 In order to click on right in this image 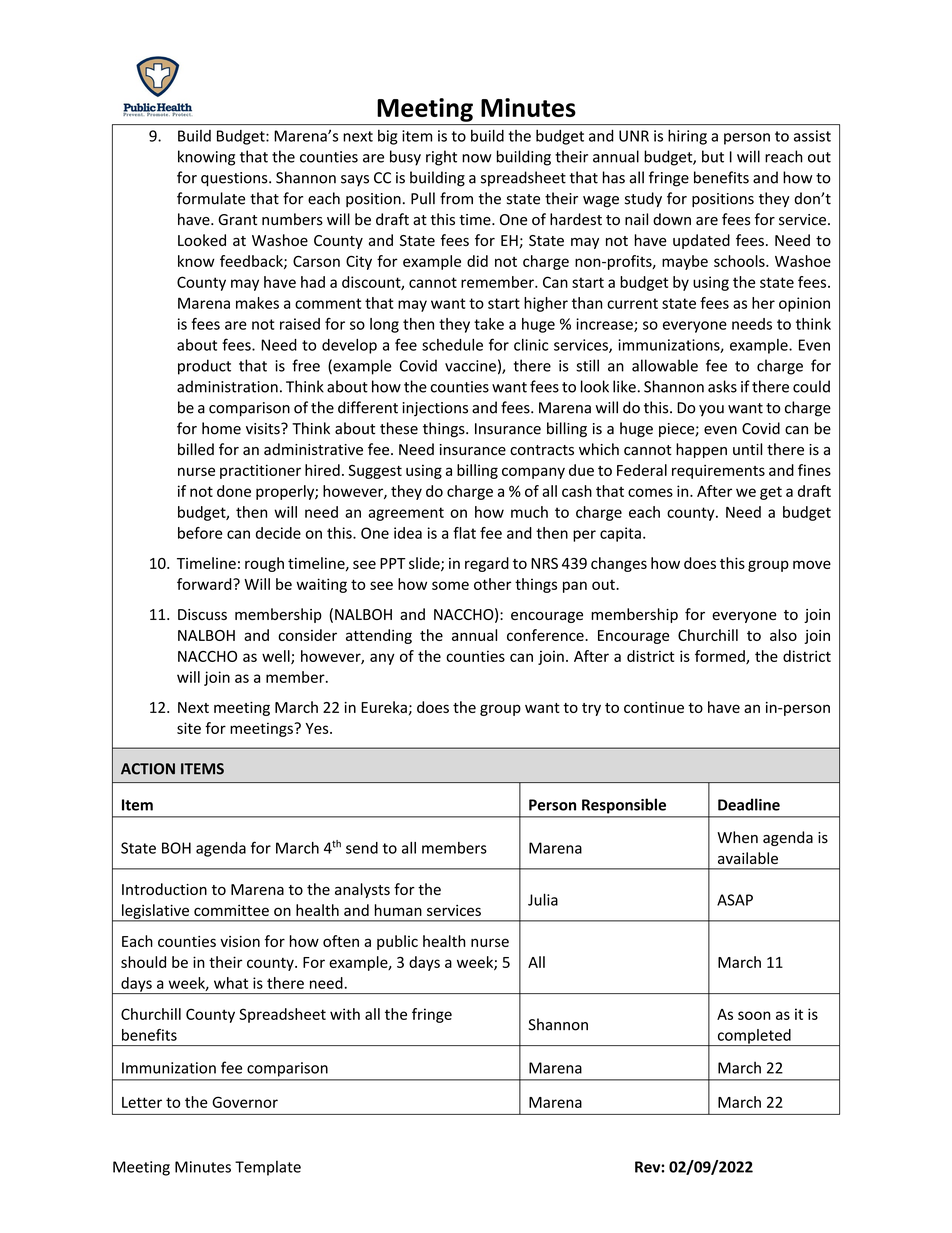, I will do `click(441, 158)`.
